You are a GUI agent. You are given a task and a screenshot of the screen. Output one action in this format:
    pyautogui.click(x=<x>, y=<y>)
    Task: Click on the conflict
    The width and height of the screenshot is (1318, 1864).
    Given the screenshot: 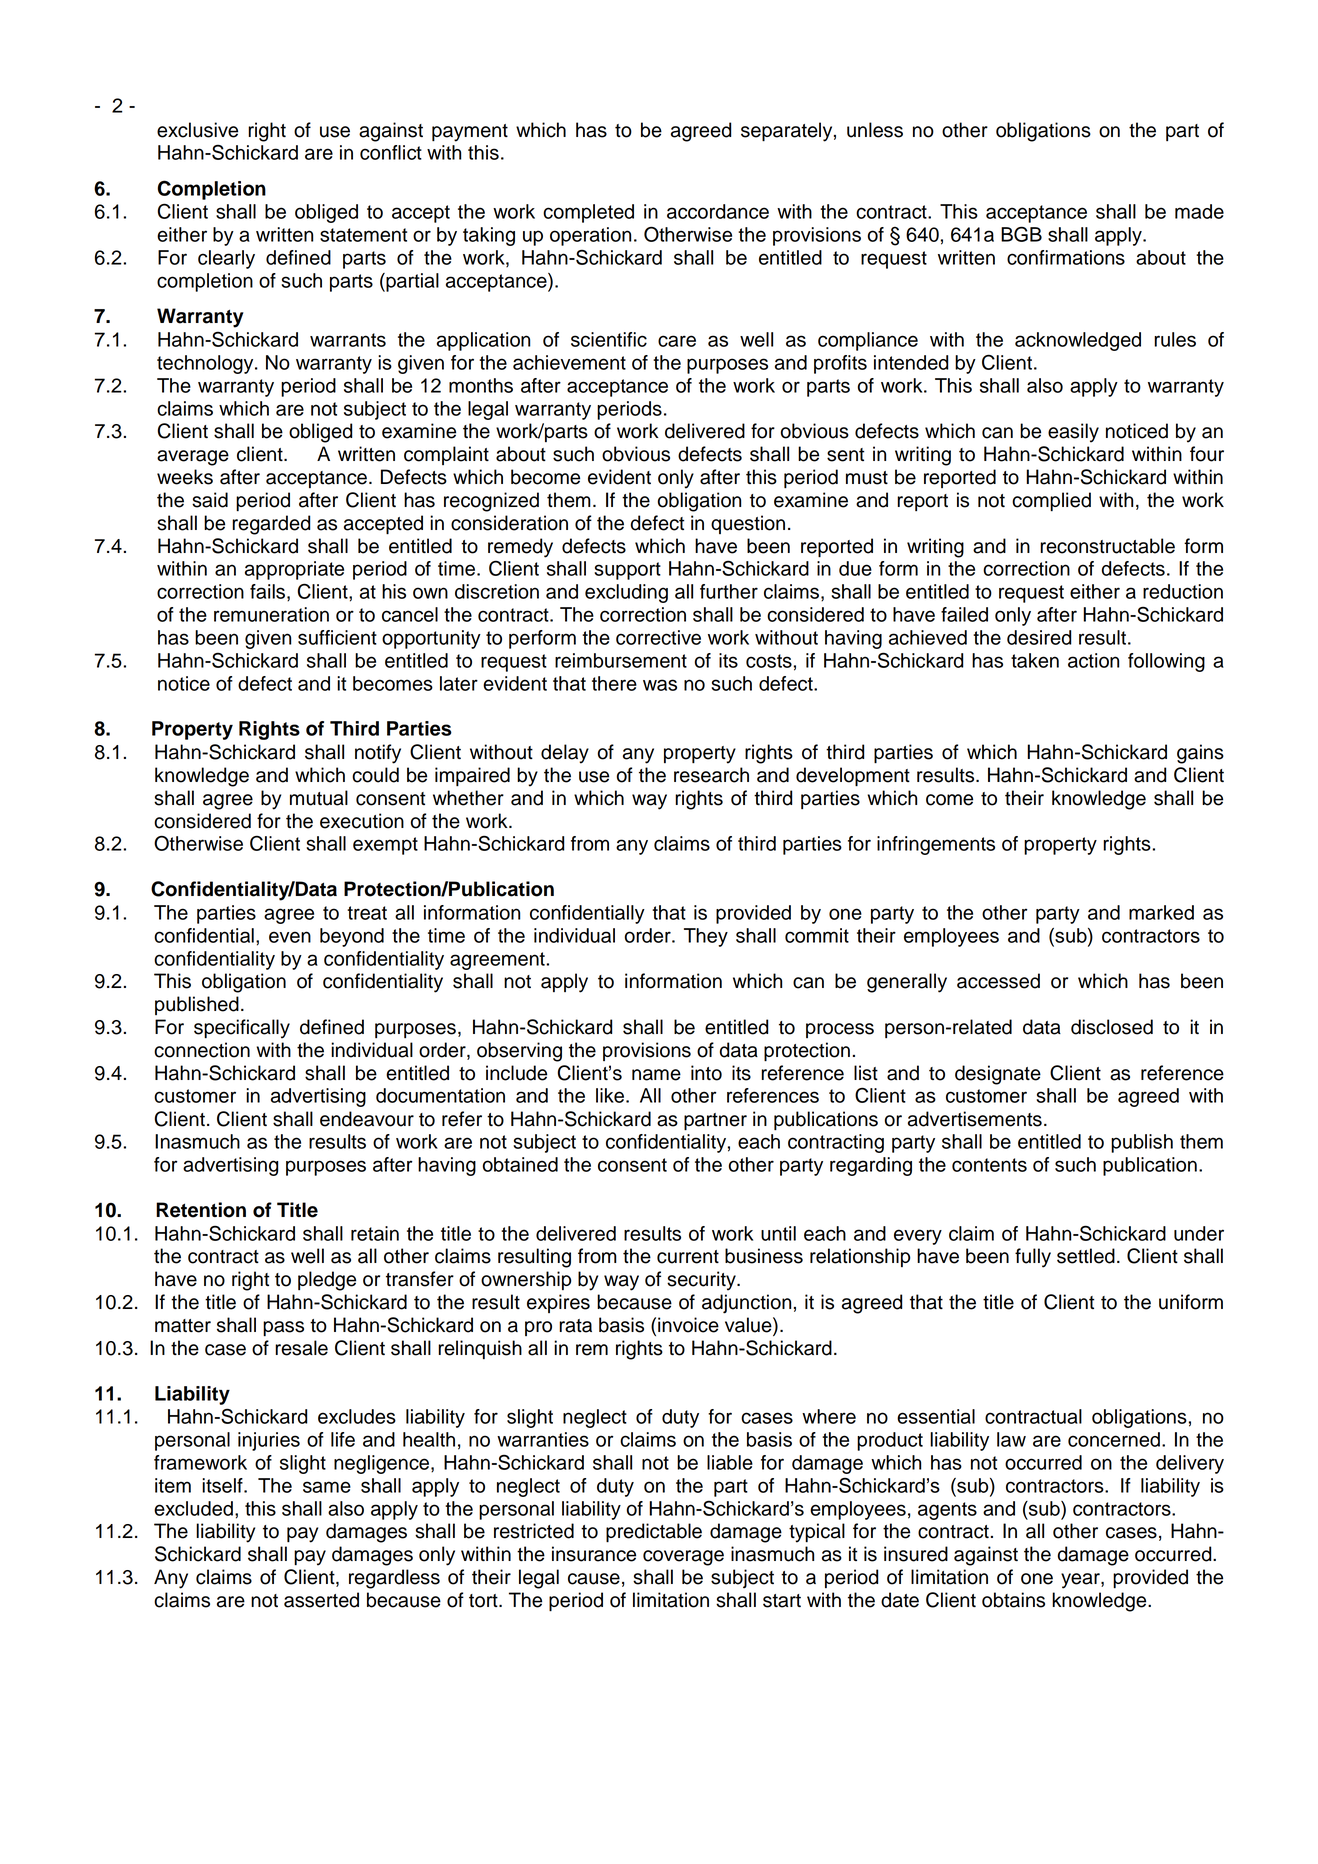 What is the action you would take?
    pyautogui.click(x=391, y=152)
